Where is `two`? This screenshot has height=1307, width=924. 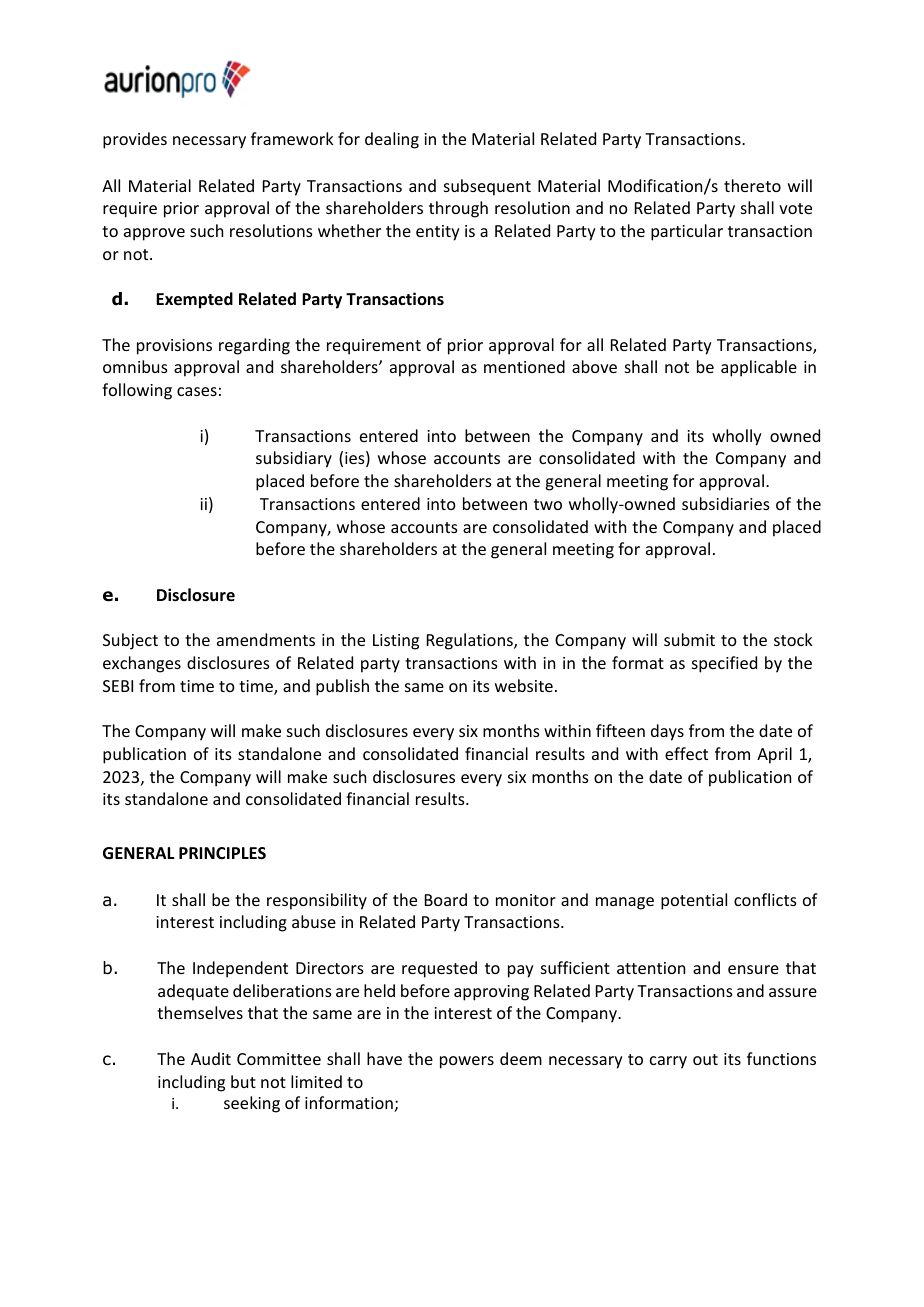
two is located at coordinates (548, 504).
